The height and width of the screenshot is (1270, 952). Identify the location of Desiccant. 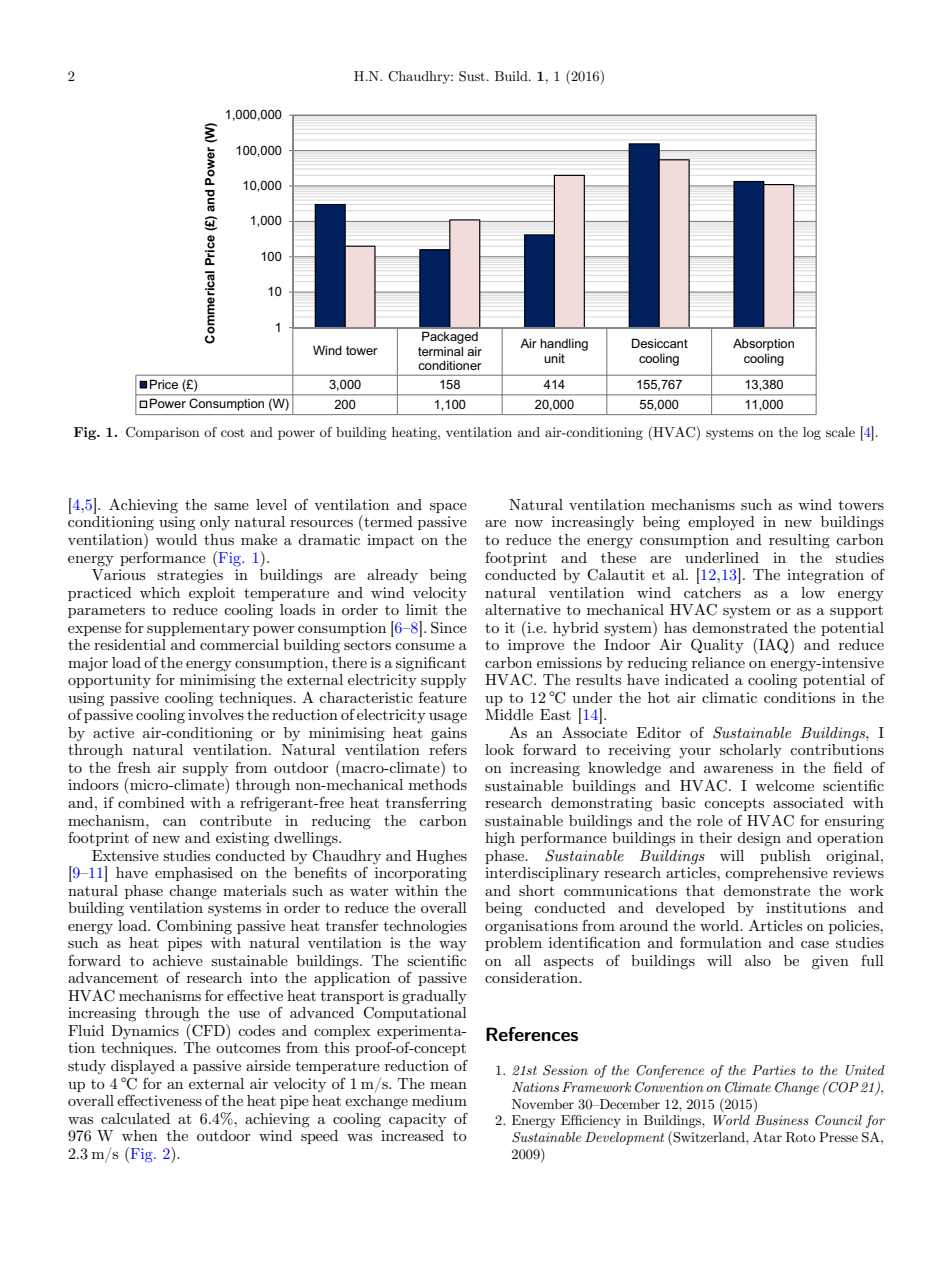
(660, 343).
